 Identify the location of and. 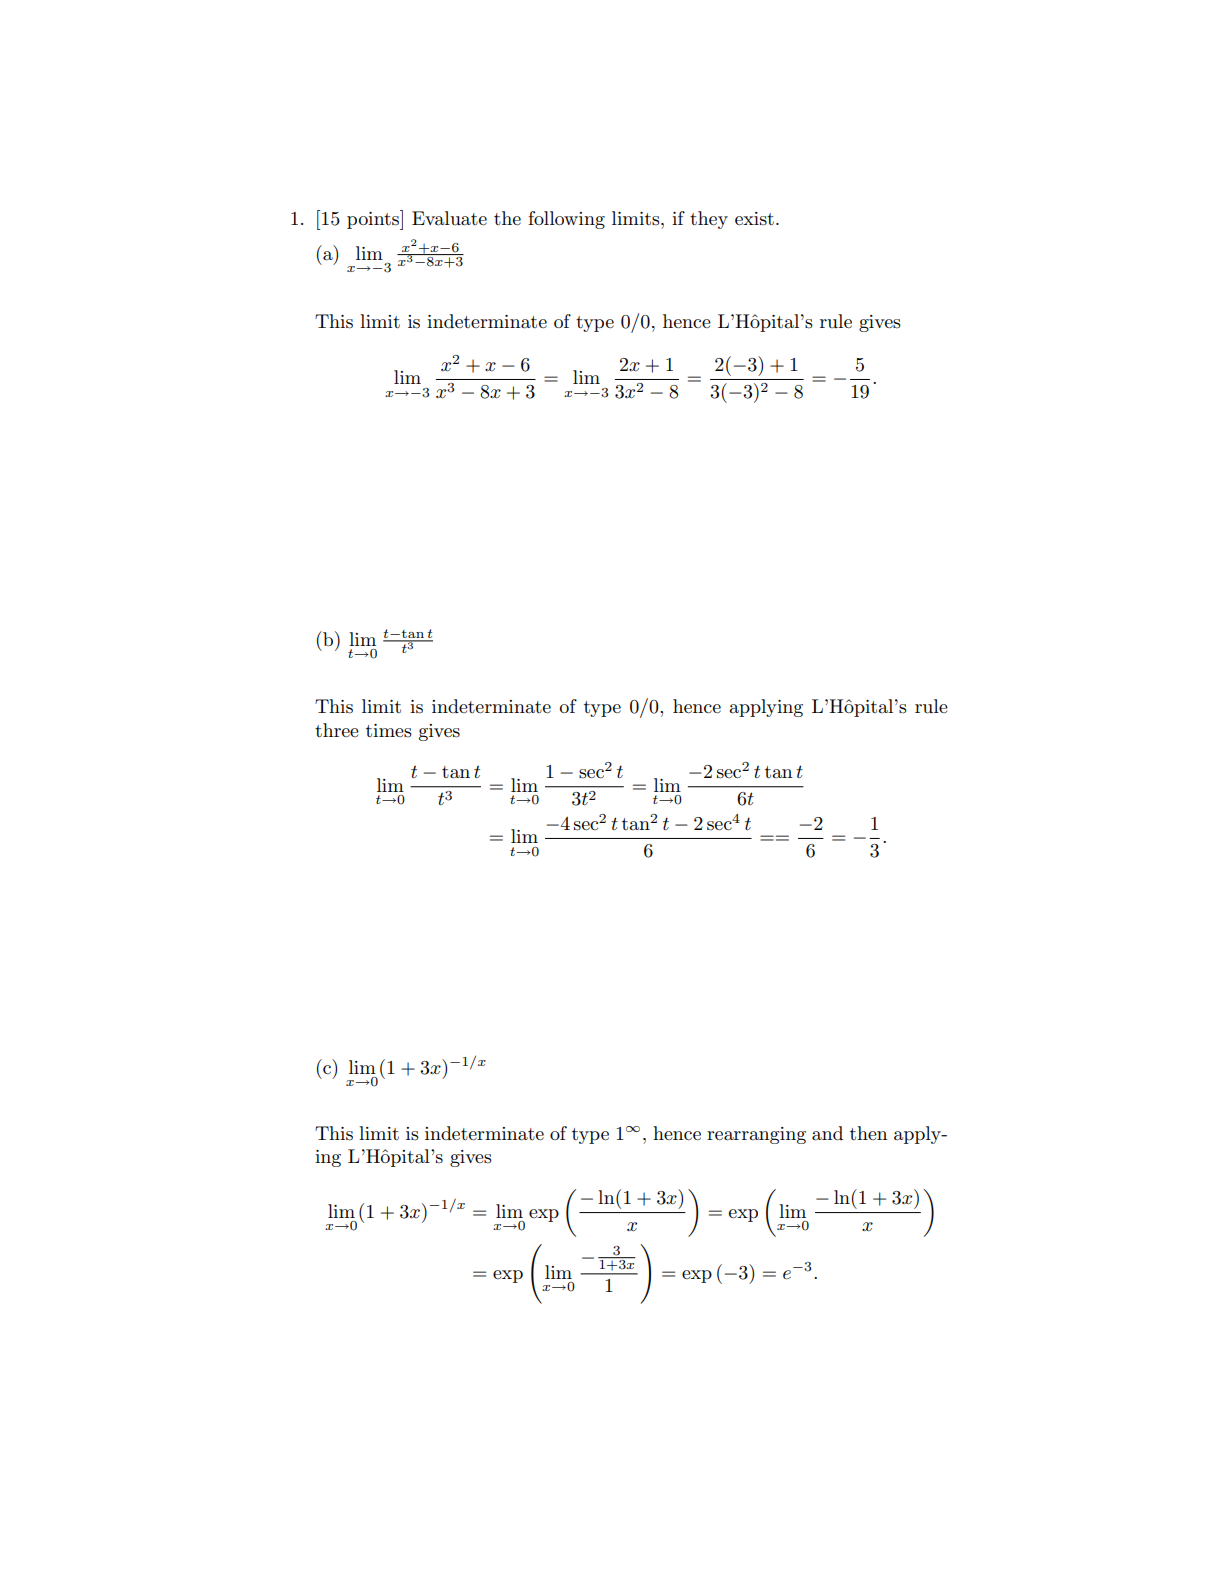
(827, 1133).
